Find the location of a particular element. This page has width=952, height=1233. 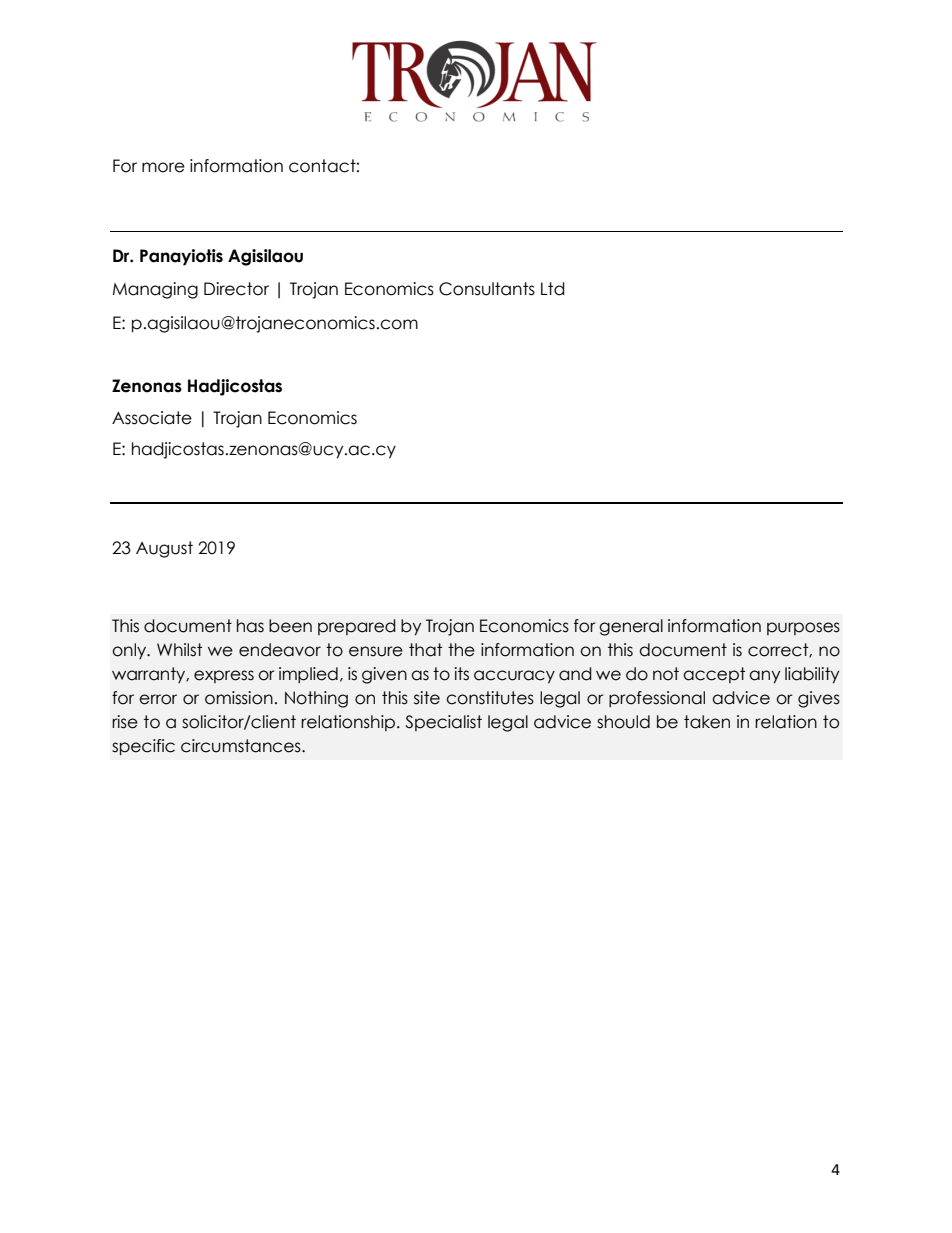

Consultants is located at coordinates (487, 289).
